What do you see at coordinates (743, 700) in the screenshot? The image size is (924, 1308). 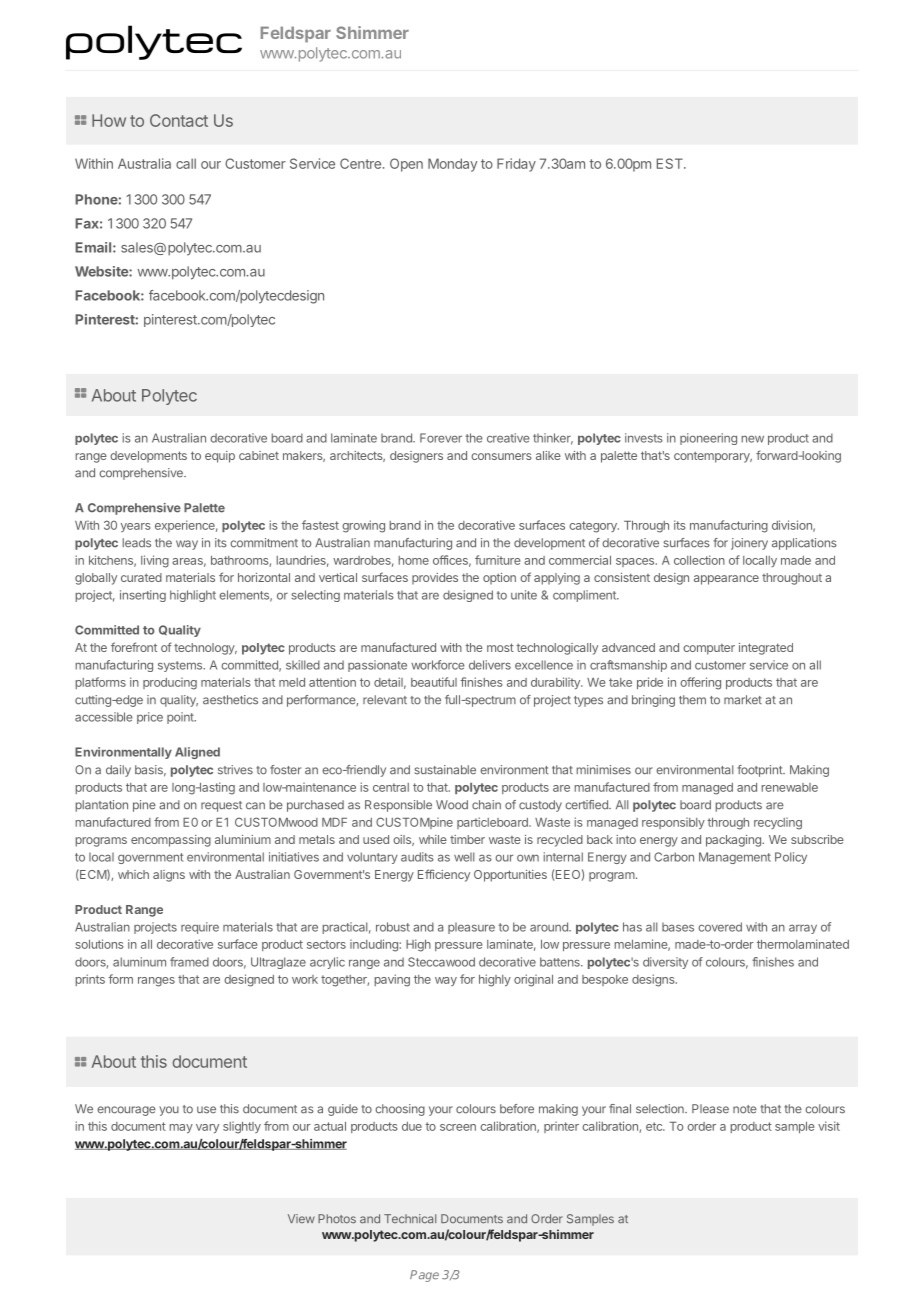 I see `market` at bounding box center [743, 700].
